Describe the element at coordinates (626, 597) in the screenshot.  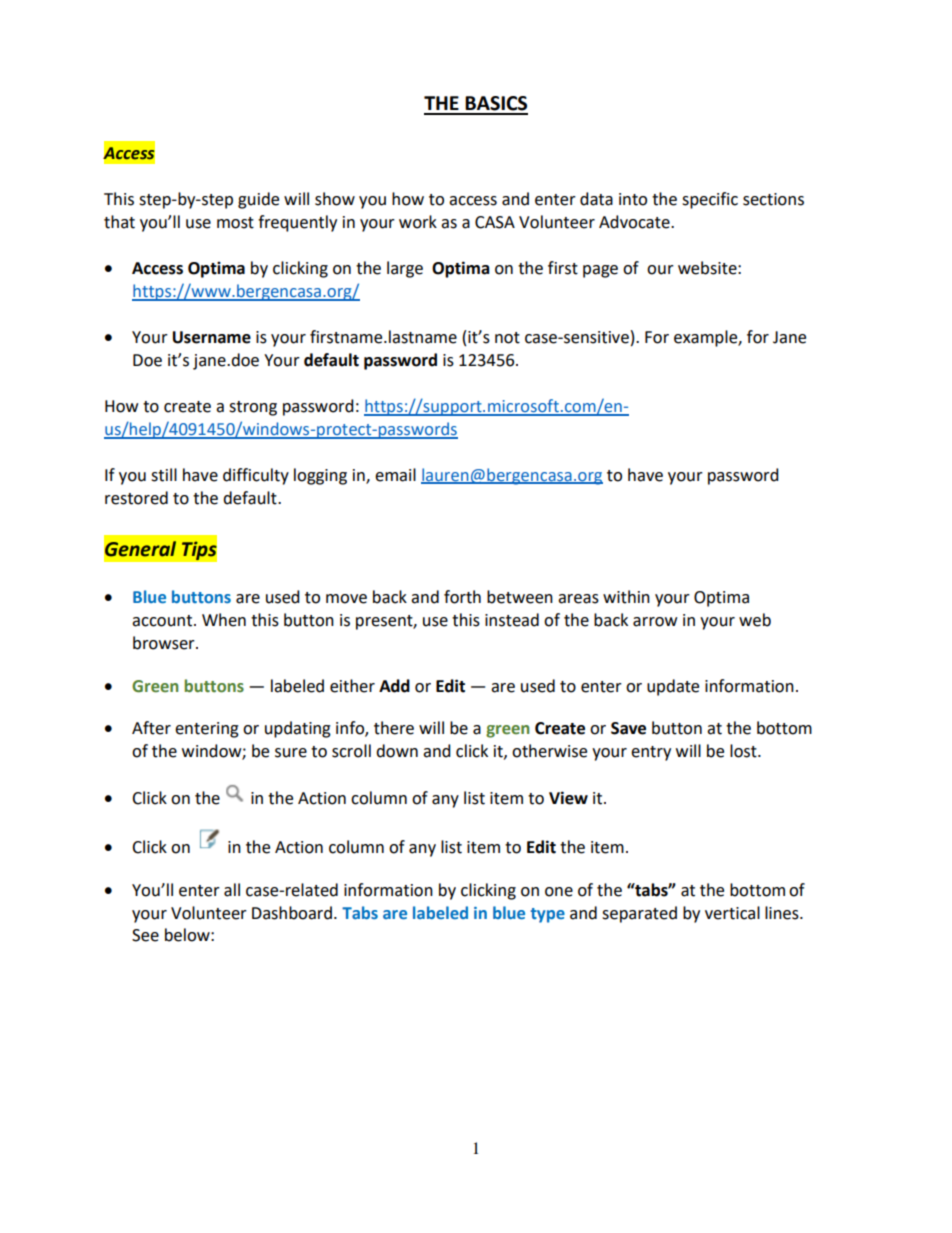
I see `within` at that location.
